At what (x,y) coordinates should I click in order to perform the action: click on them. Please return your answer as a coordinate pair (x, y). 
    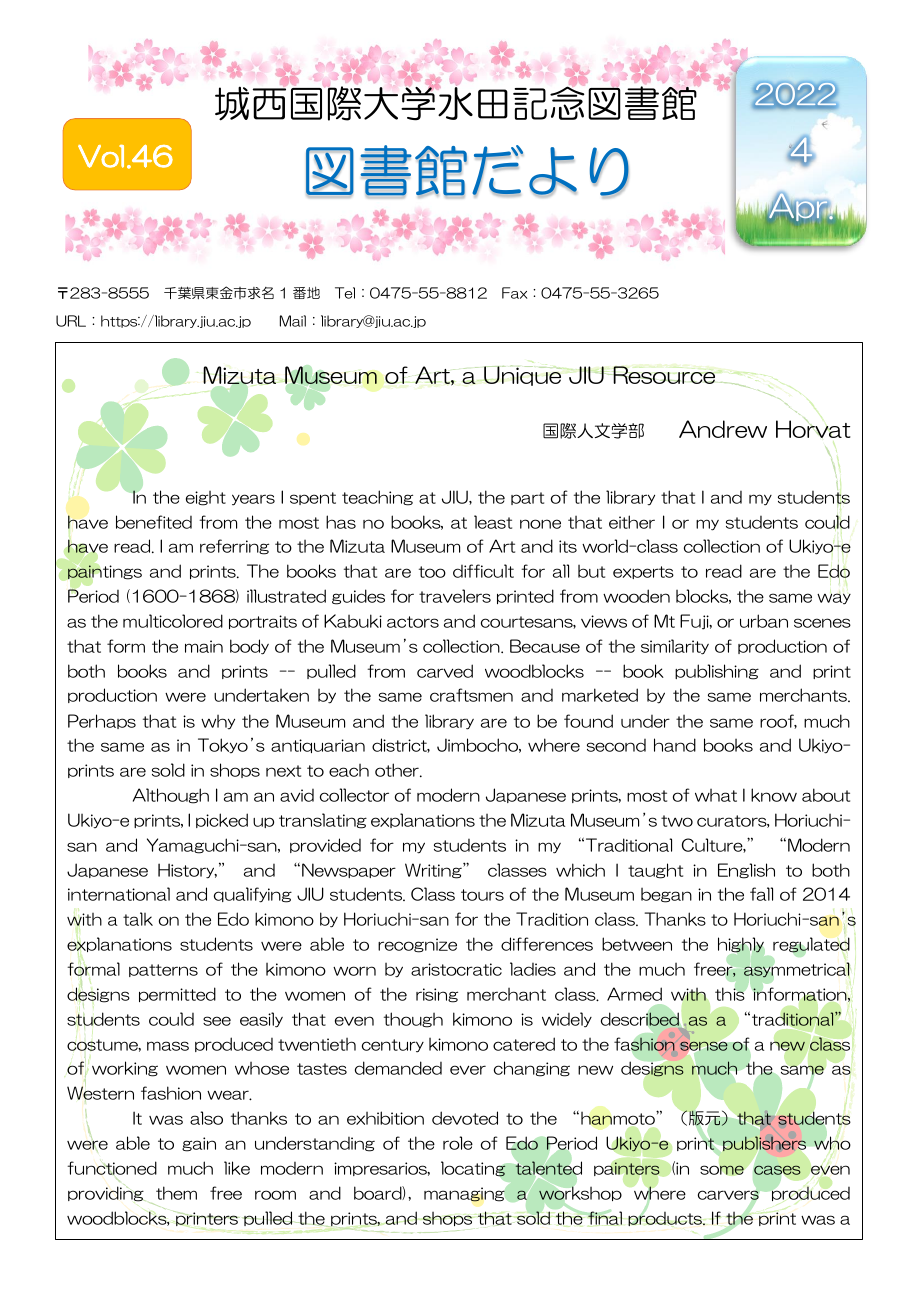
    Looking at the image, I should click on (176, 1193).
